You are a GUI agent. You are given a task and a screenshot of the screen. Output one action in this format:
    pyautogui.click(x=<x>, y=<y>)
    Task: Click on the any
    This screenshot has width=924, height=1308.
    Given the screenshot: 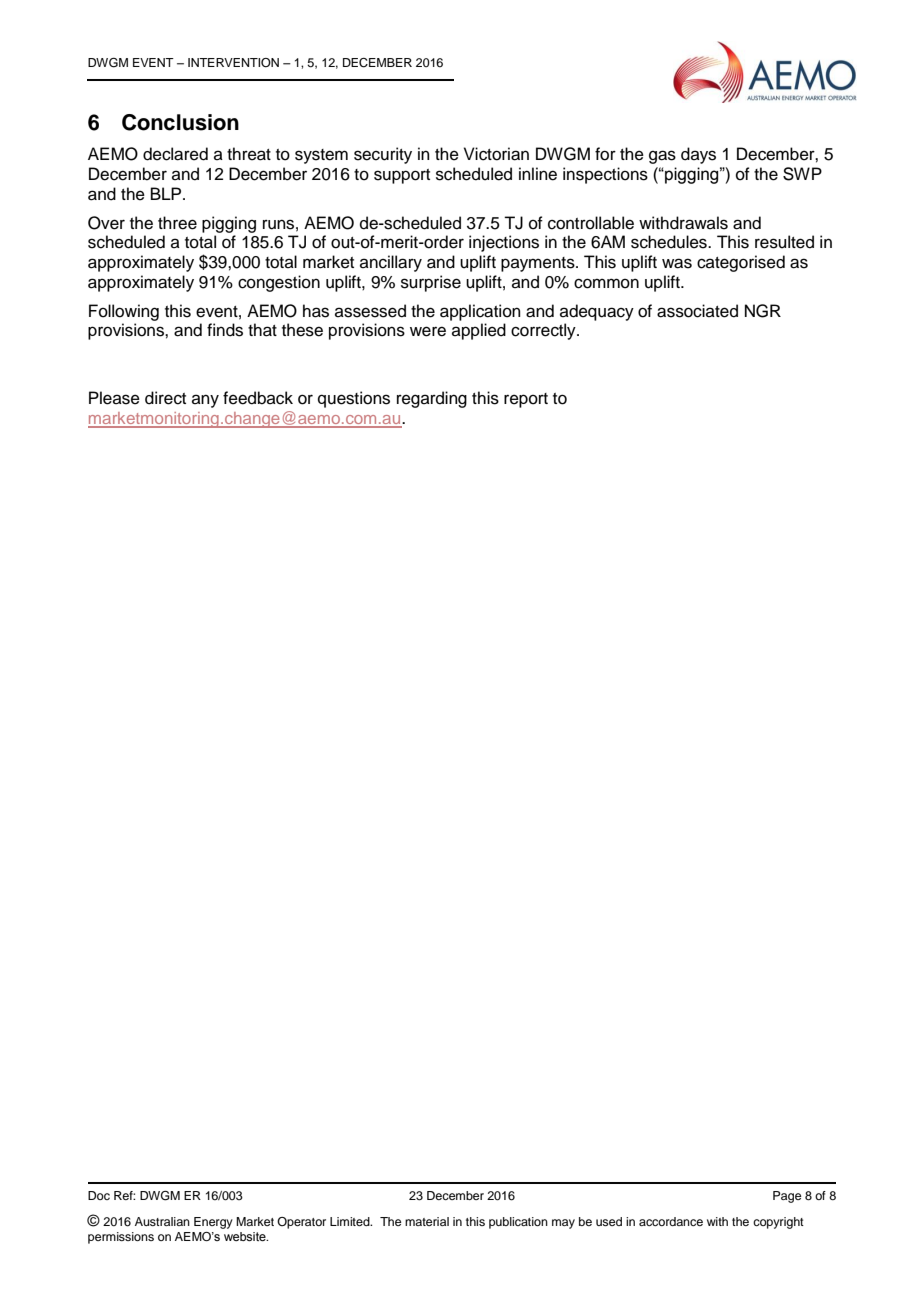 What is the action you would take?
    pyautogui.click(x=205, y=401)
